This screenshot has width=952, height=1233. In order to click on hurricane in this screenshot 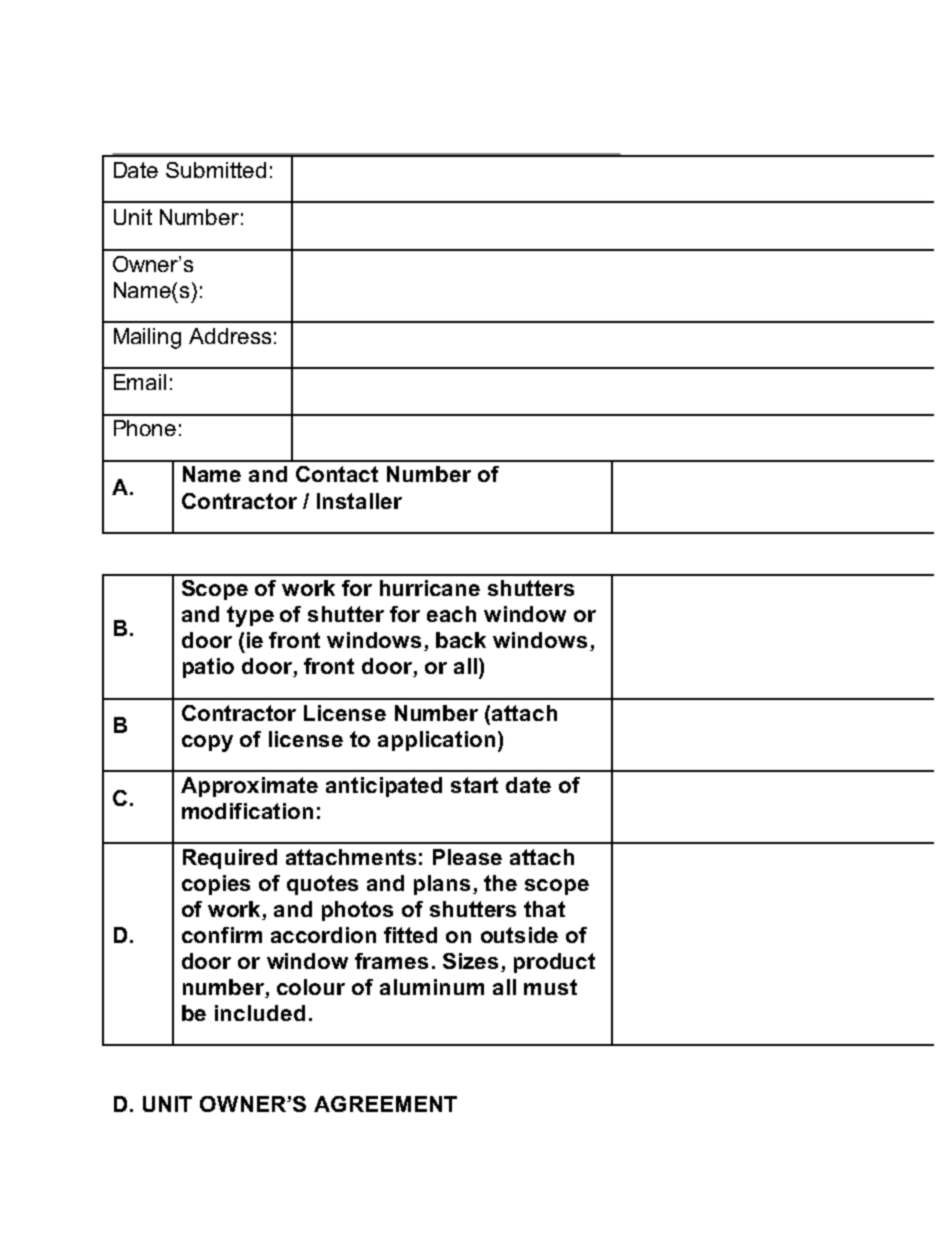, I will do `click(430, 588)`.
